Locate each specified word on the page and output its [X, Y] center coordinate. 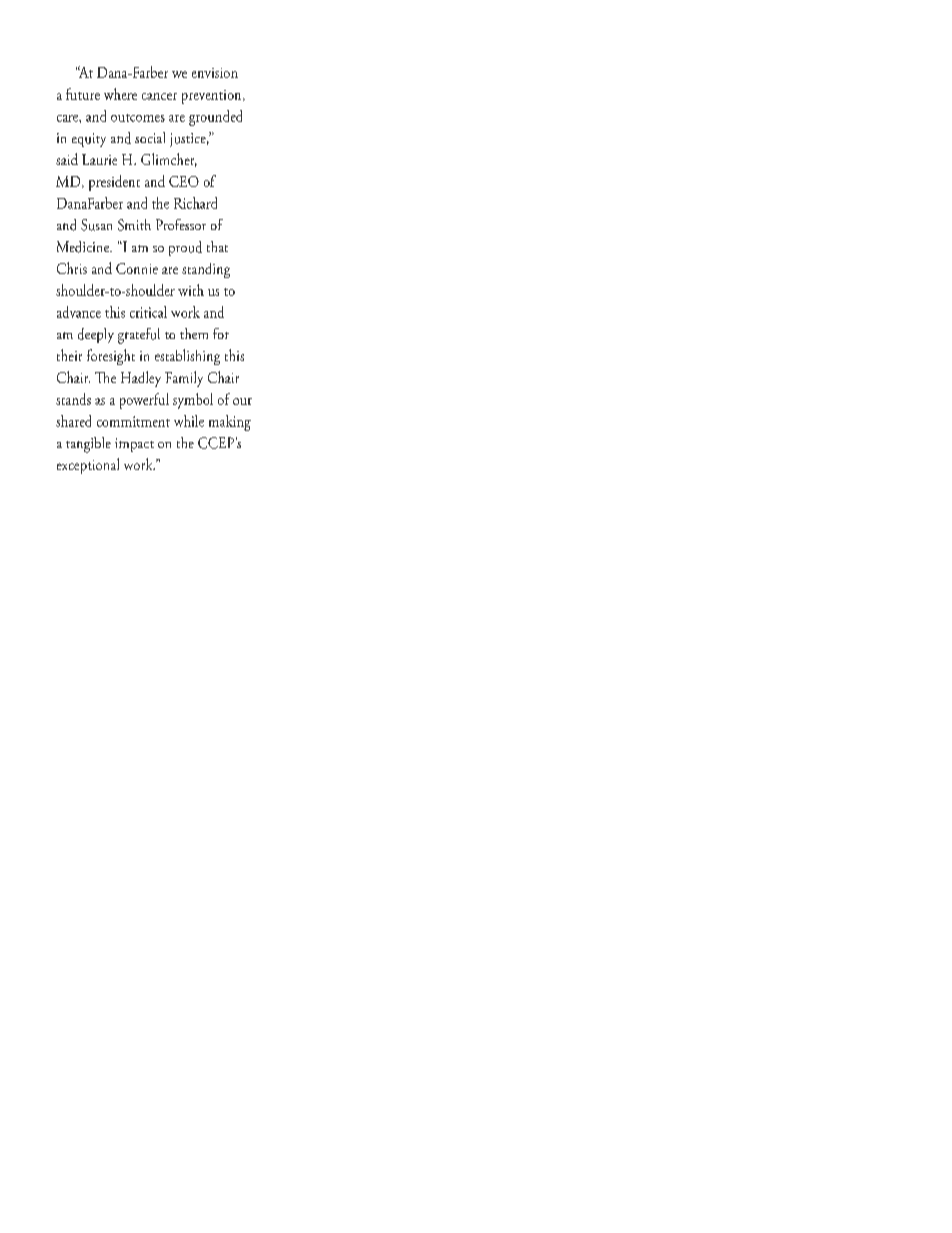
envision [215, 73]
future [83, 94]
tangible [88, 445]
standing [206, 270]
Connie [137, 268]
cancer [159, 96]
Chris [72, 268]
